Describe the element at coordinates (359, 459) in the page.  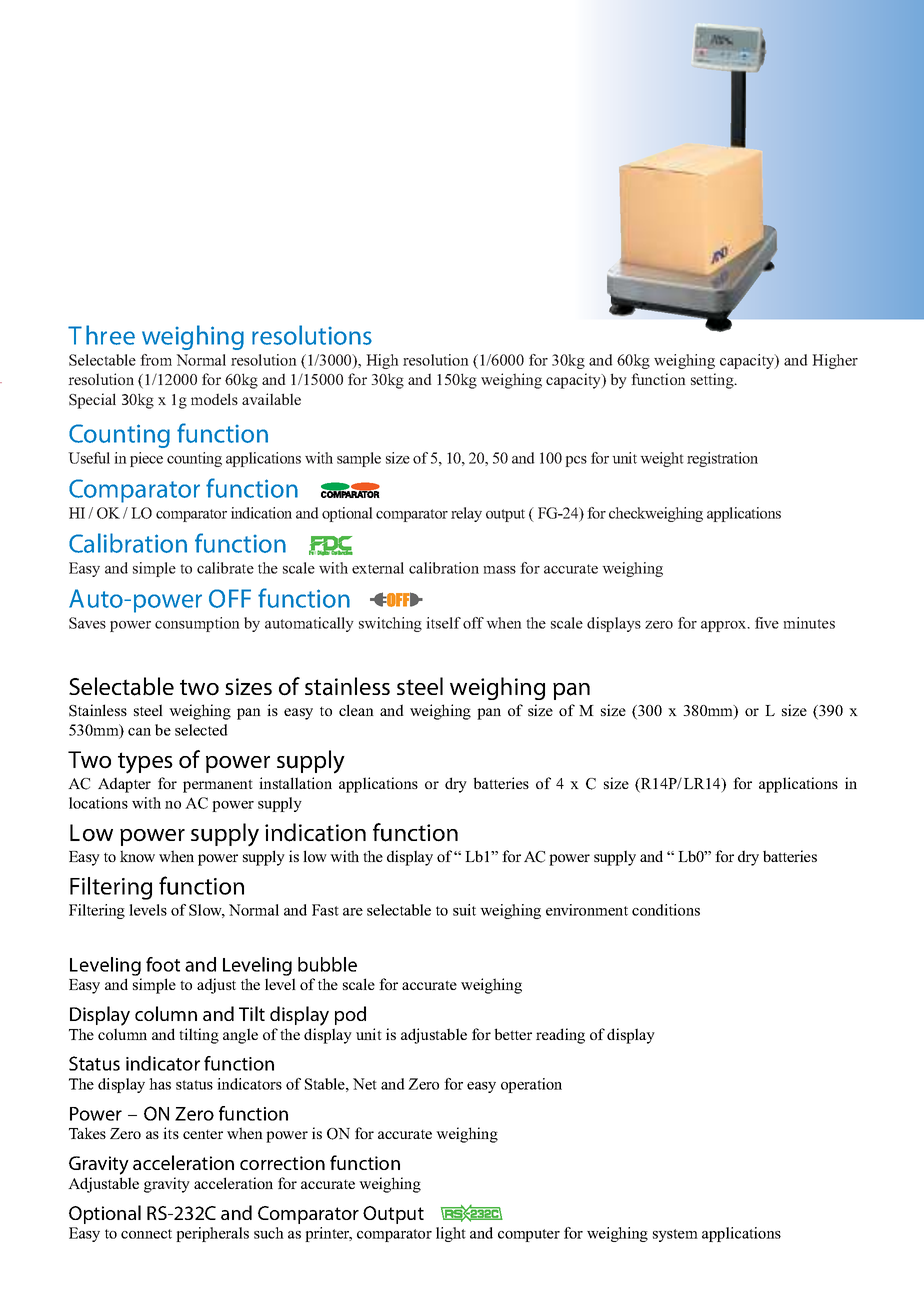
I see `sample` at that location.
